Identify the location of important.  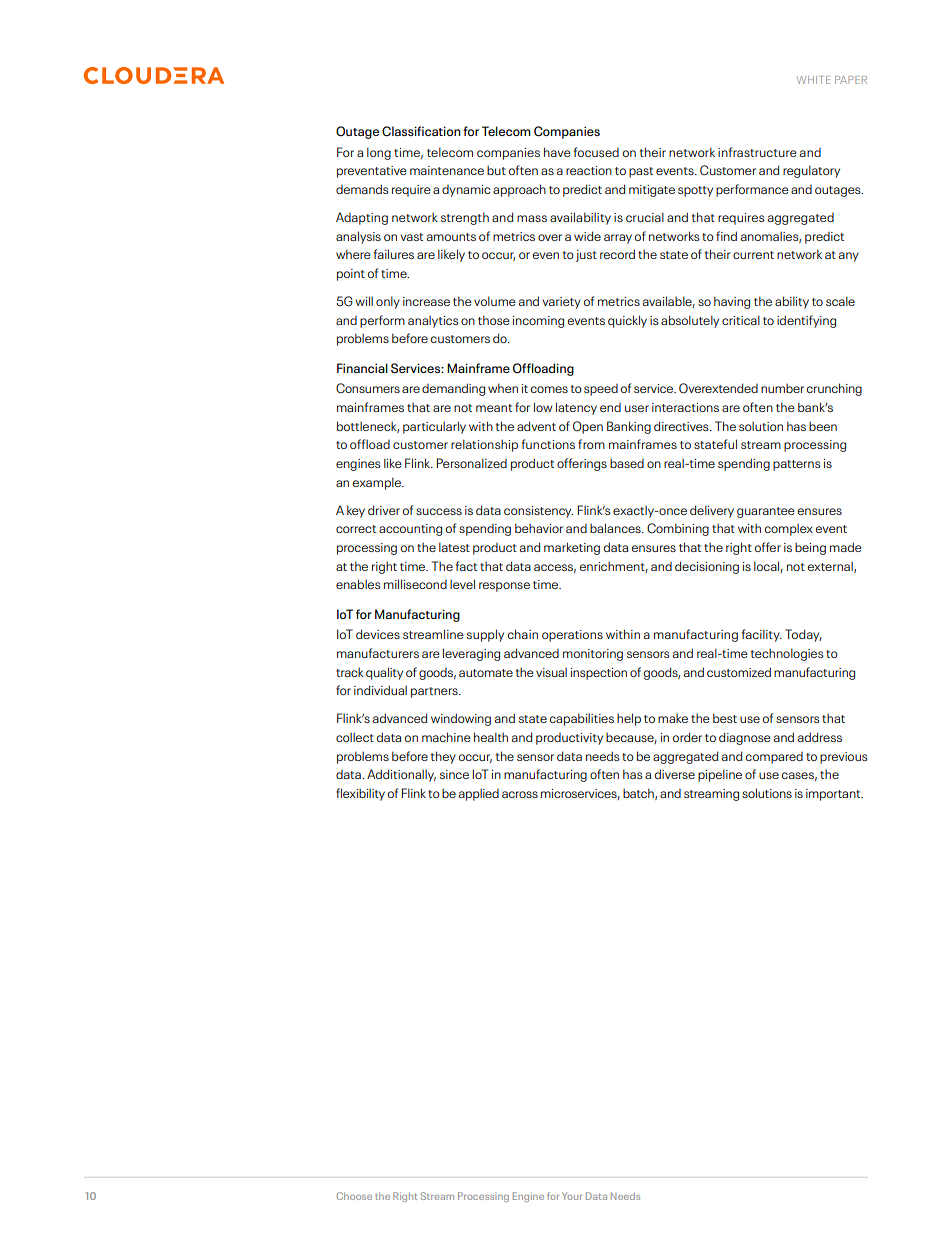
(834, 795).
